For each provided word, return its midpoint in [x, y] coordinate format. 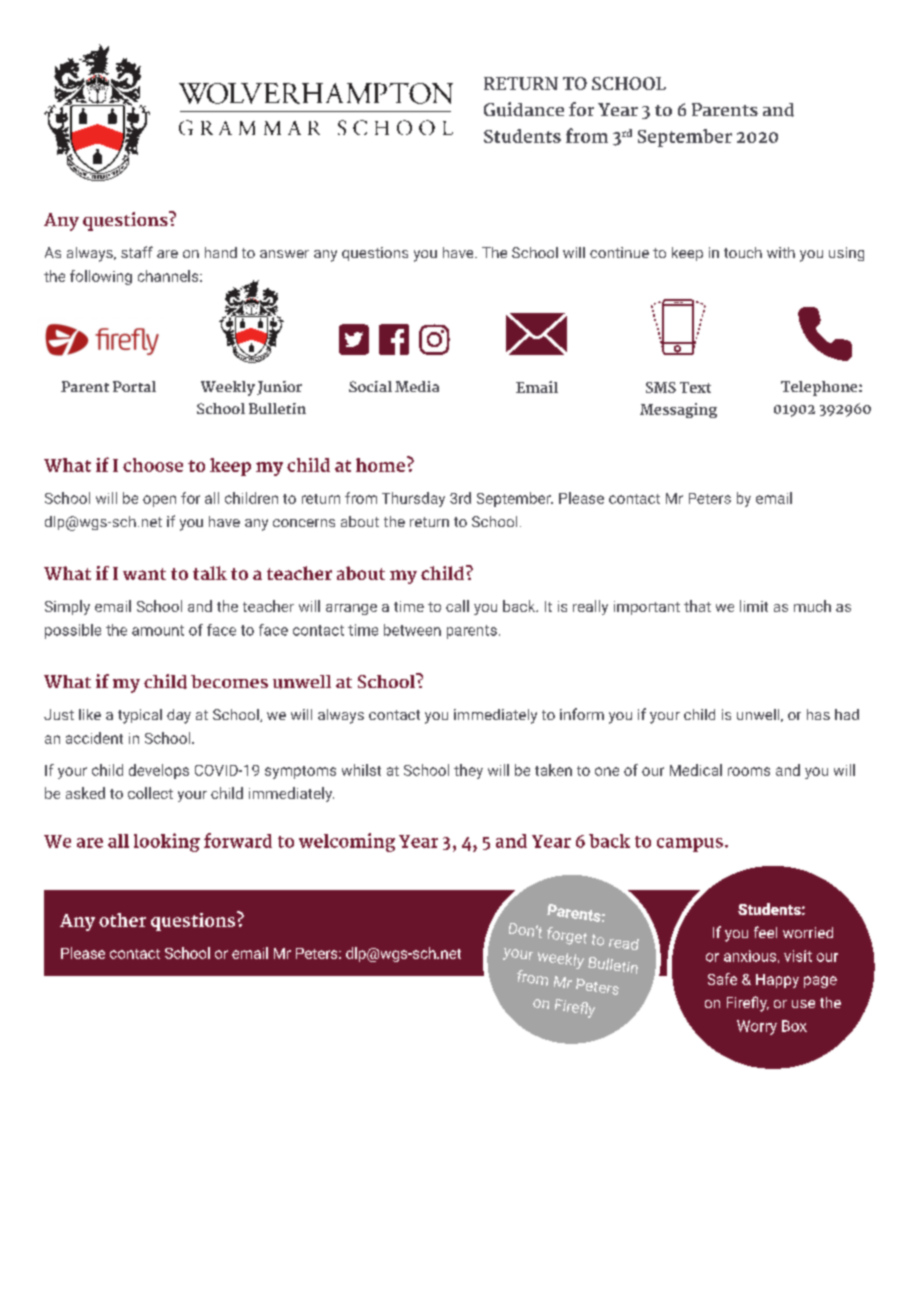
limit [754, 606]
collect [150, 793]
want [144, 574]
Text [695, 387]
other [122, 920]
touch [743, 252]
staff [137, 252]
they [468, 771]
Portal [134, 386]
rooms [749, 771]
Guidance [524, 109]
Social [370, 386]
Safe [722, 979]
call [457, 606]
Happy [777, 981]
